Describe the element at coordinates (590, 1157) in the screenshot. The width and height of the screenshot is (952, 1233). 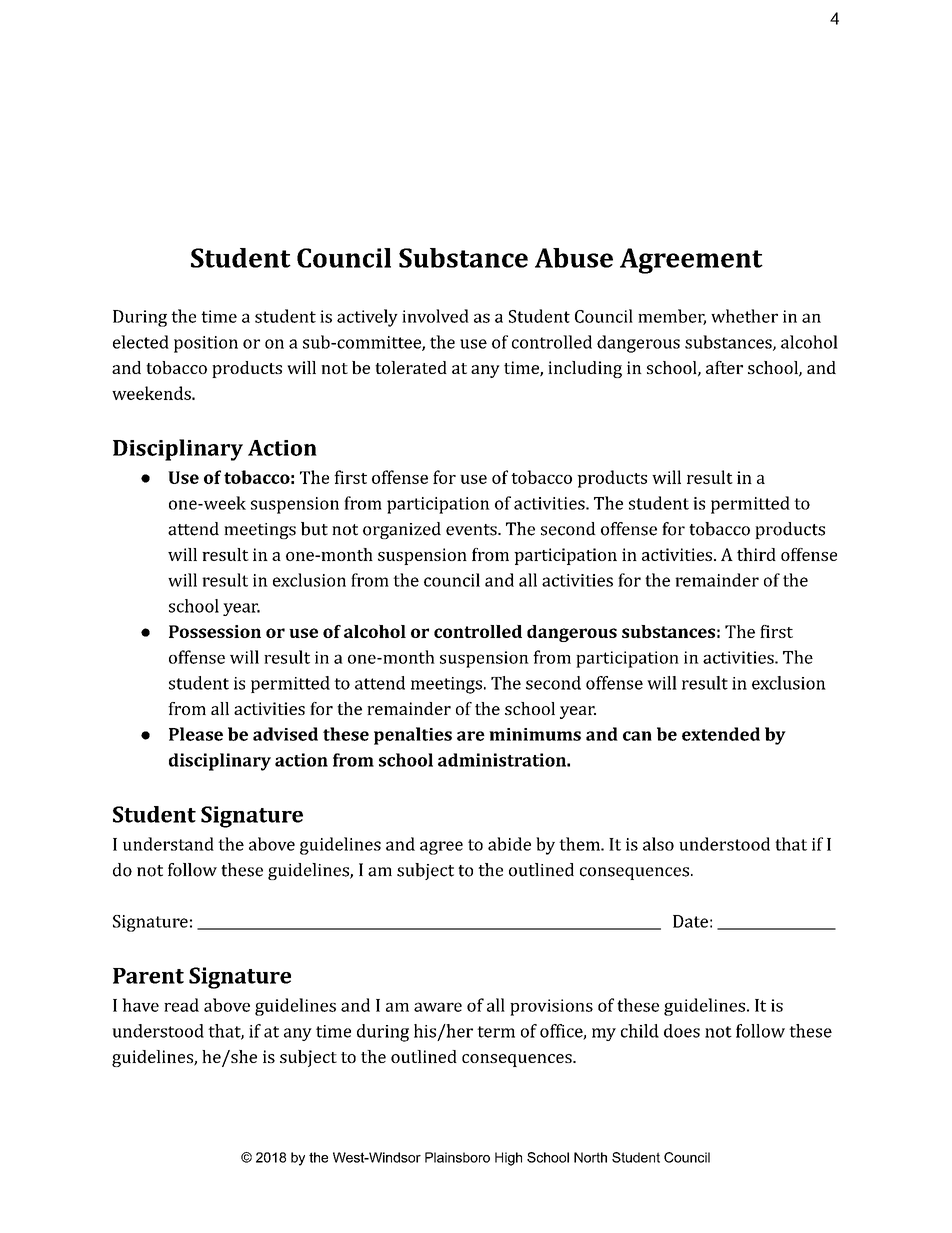
I see `North` at that location.
